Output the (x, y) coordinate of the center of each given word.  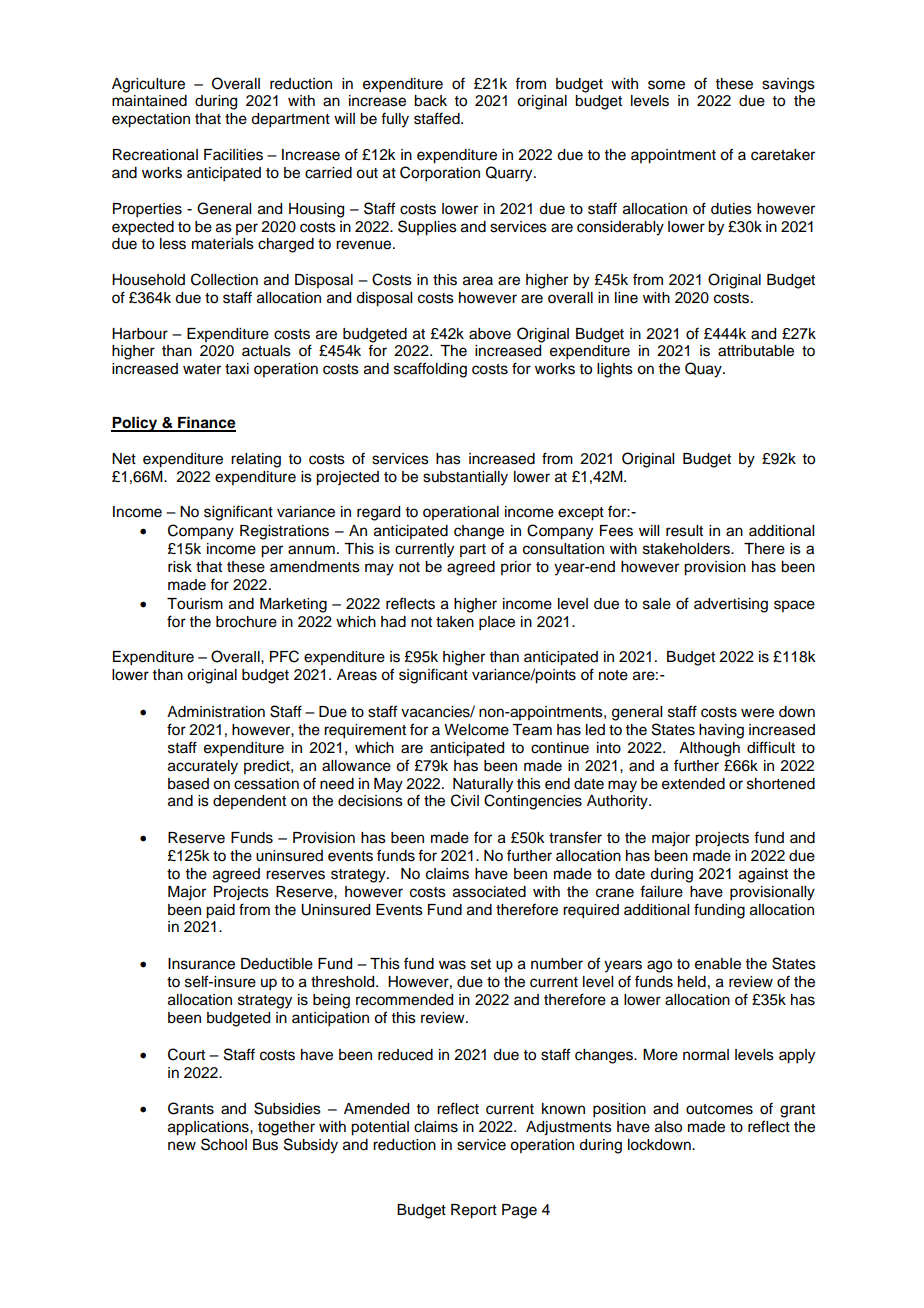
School (224, 1144)
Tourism (195, 604)
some (666, 85)
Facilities (233, 155)
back (430, 101)
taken (455, 622)
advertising (731, 605)
